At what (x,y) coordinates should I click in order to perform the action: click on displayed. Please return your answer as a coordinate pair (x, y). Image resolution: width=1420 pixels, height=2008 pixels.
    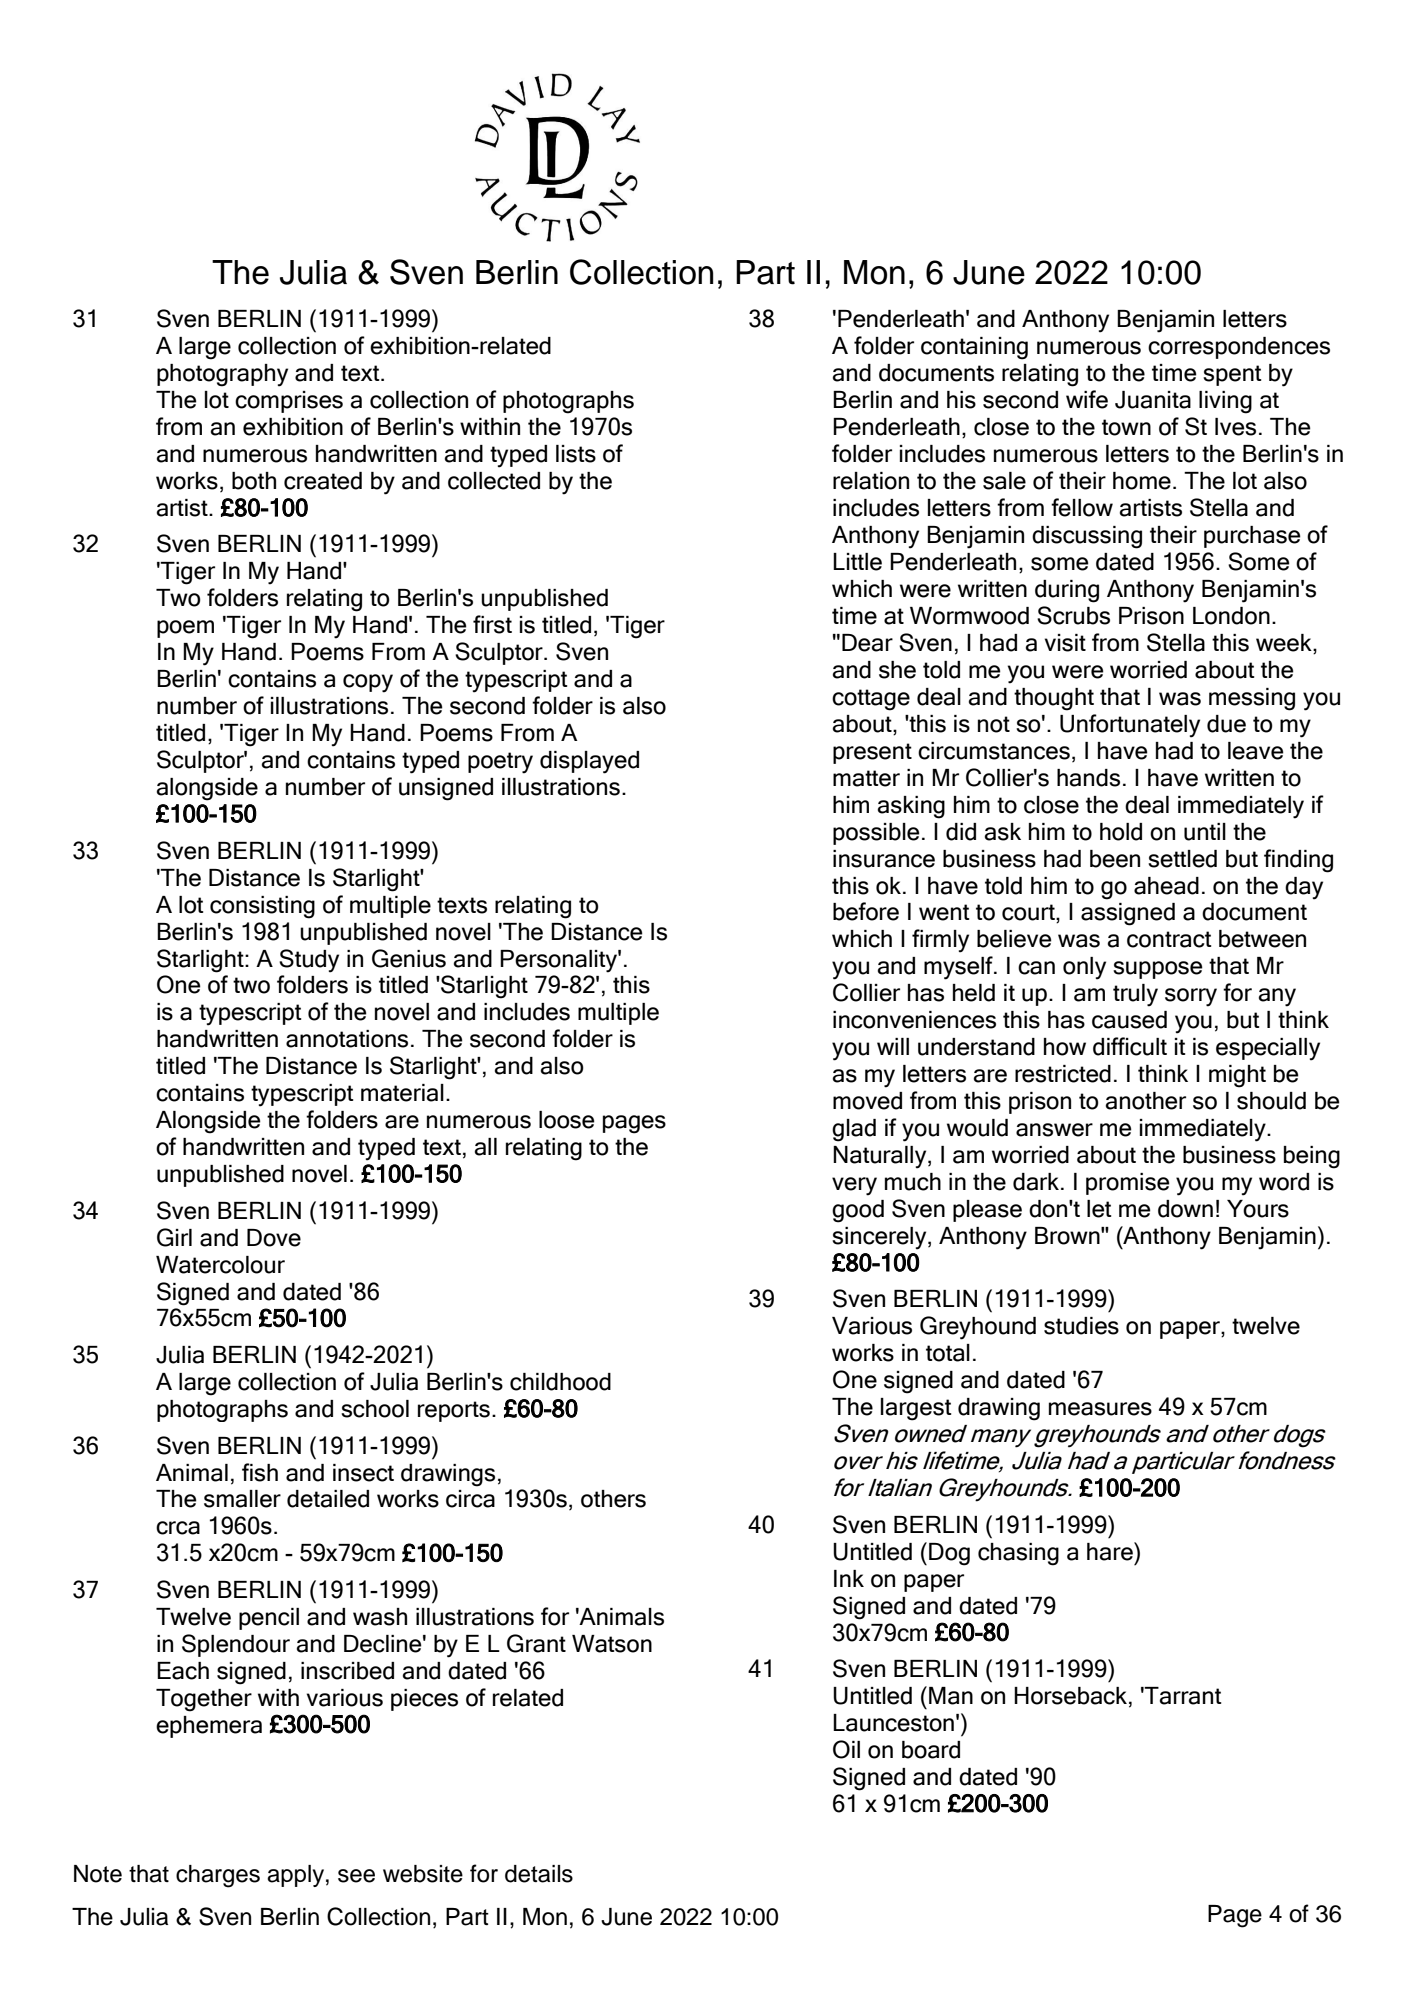
    Looking at the image, I should click on (589, 762).
